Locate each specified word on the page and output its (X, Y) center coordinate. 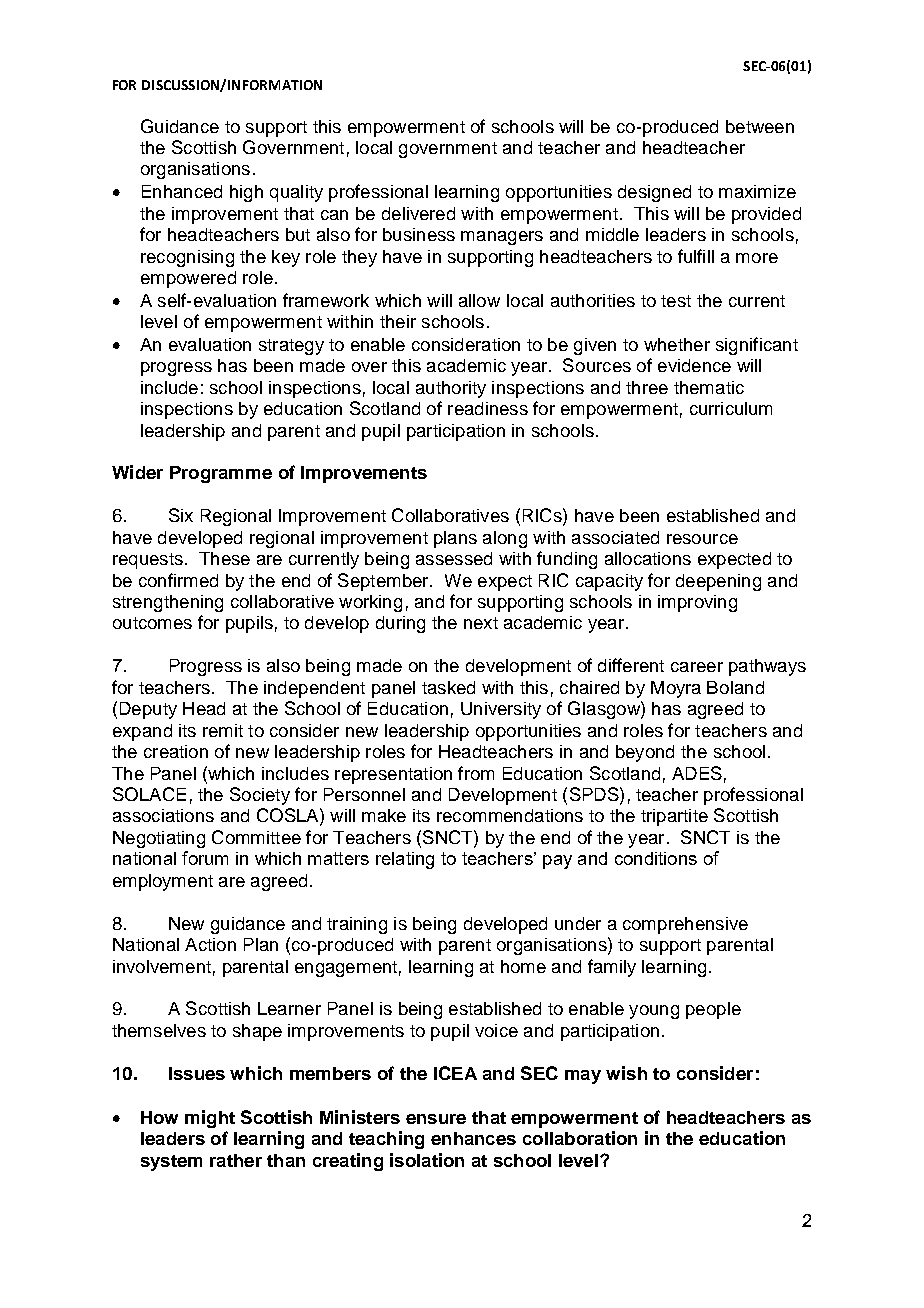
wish (626, 1073)
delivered (418, 213)
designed (654, 193)
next (481, 623)
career (697, 667)
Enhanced (182, 191)
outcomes (152, 623)
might (210, 1119)
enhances (473, 1138)
